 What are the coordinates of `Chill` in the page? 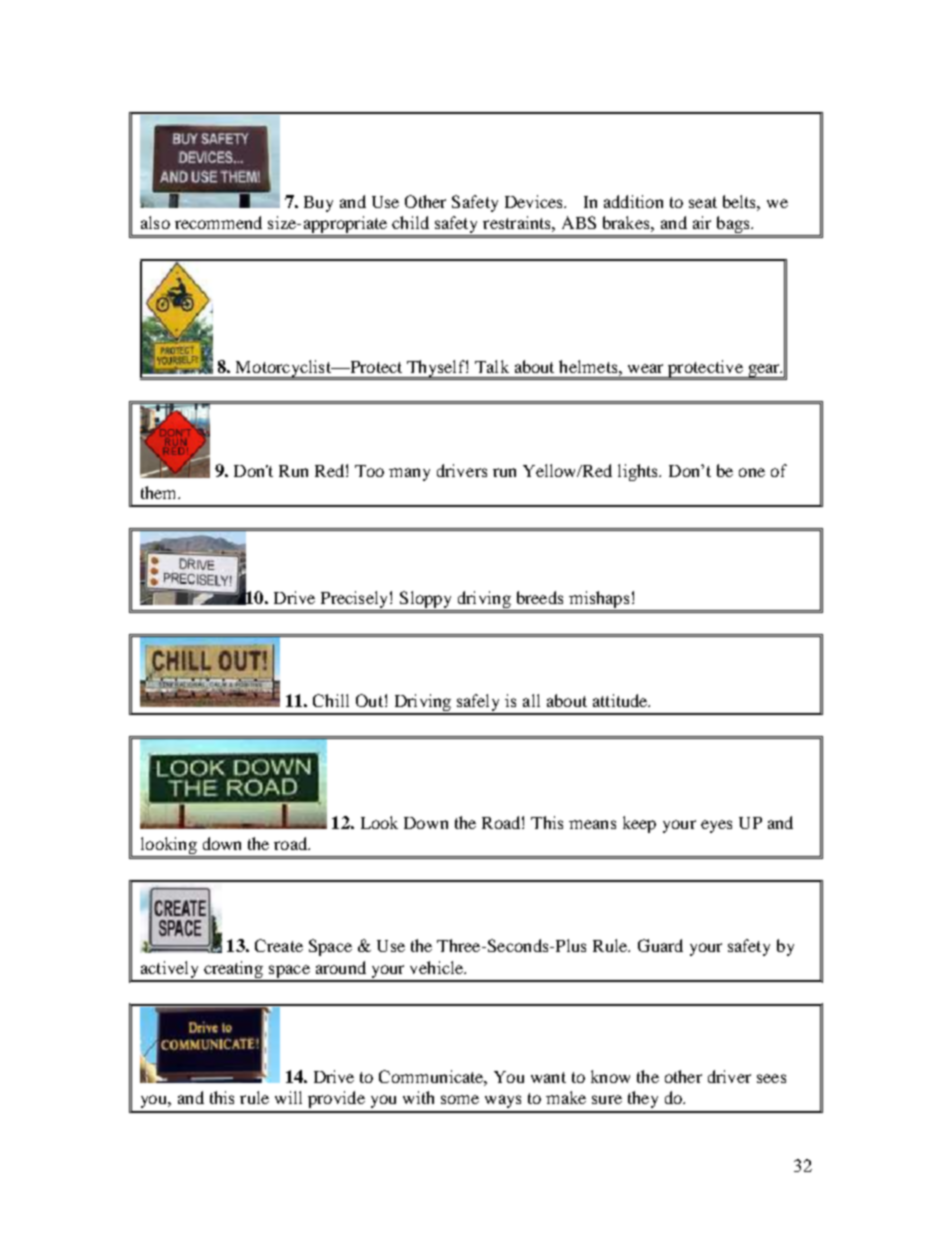 It's located at (331, 700).
